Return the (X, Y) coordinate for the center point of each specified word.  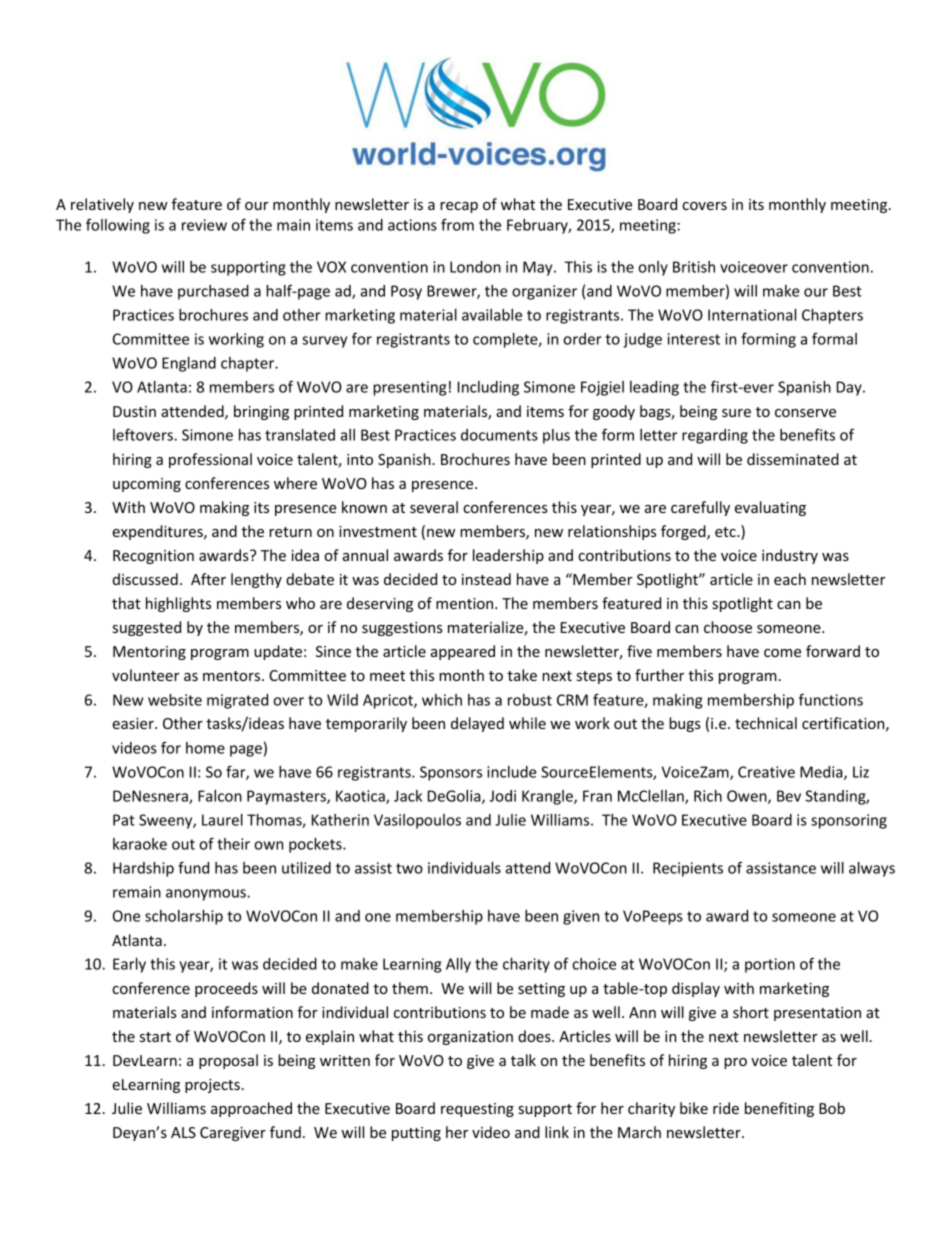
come (782, 653)
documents (499, 435)
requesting (477, 1110)
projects (212, 1086)
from (457, 224)
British (694, 267)
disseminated (793, 459)
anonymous (207, 895)
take (522, 675)
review (204, 225)
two (409, 868)
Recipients (688, 869)
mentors (233, 676)
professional (210, 460)
